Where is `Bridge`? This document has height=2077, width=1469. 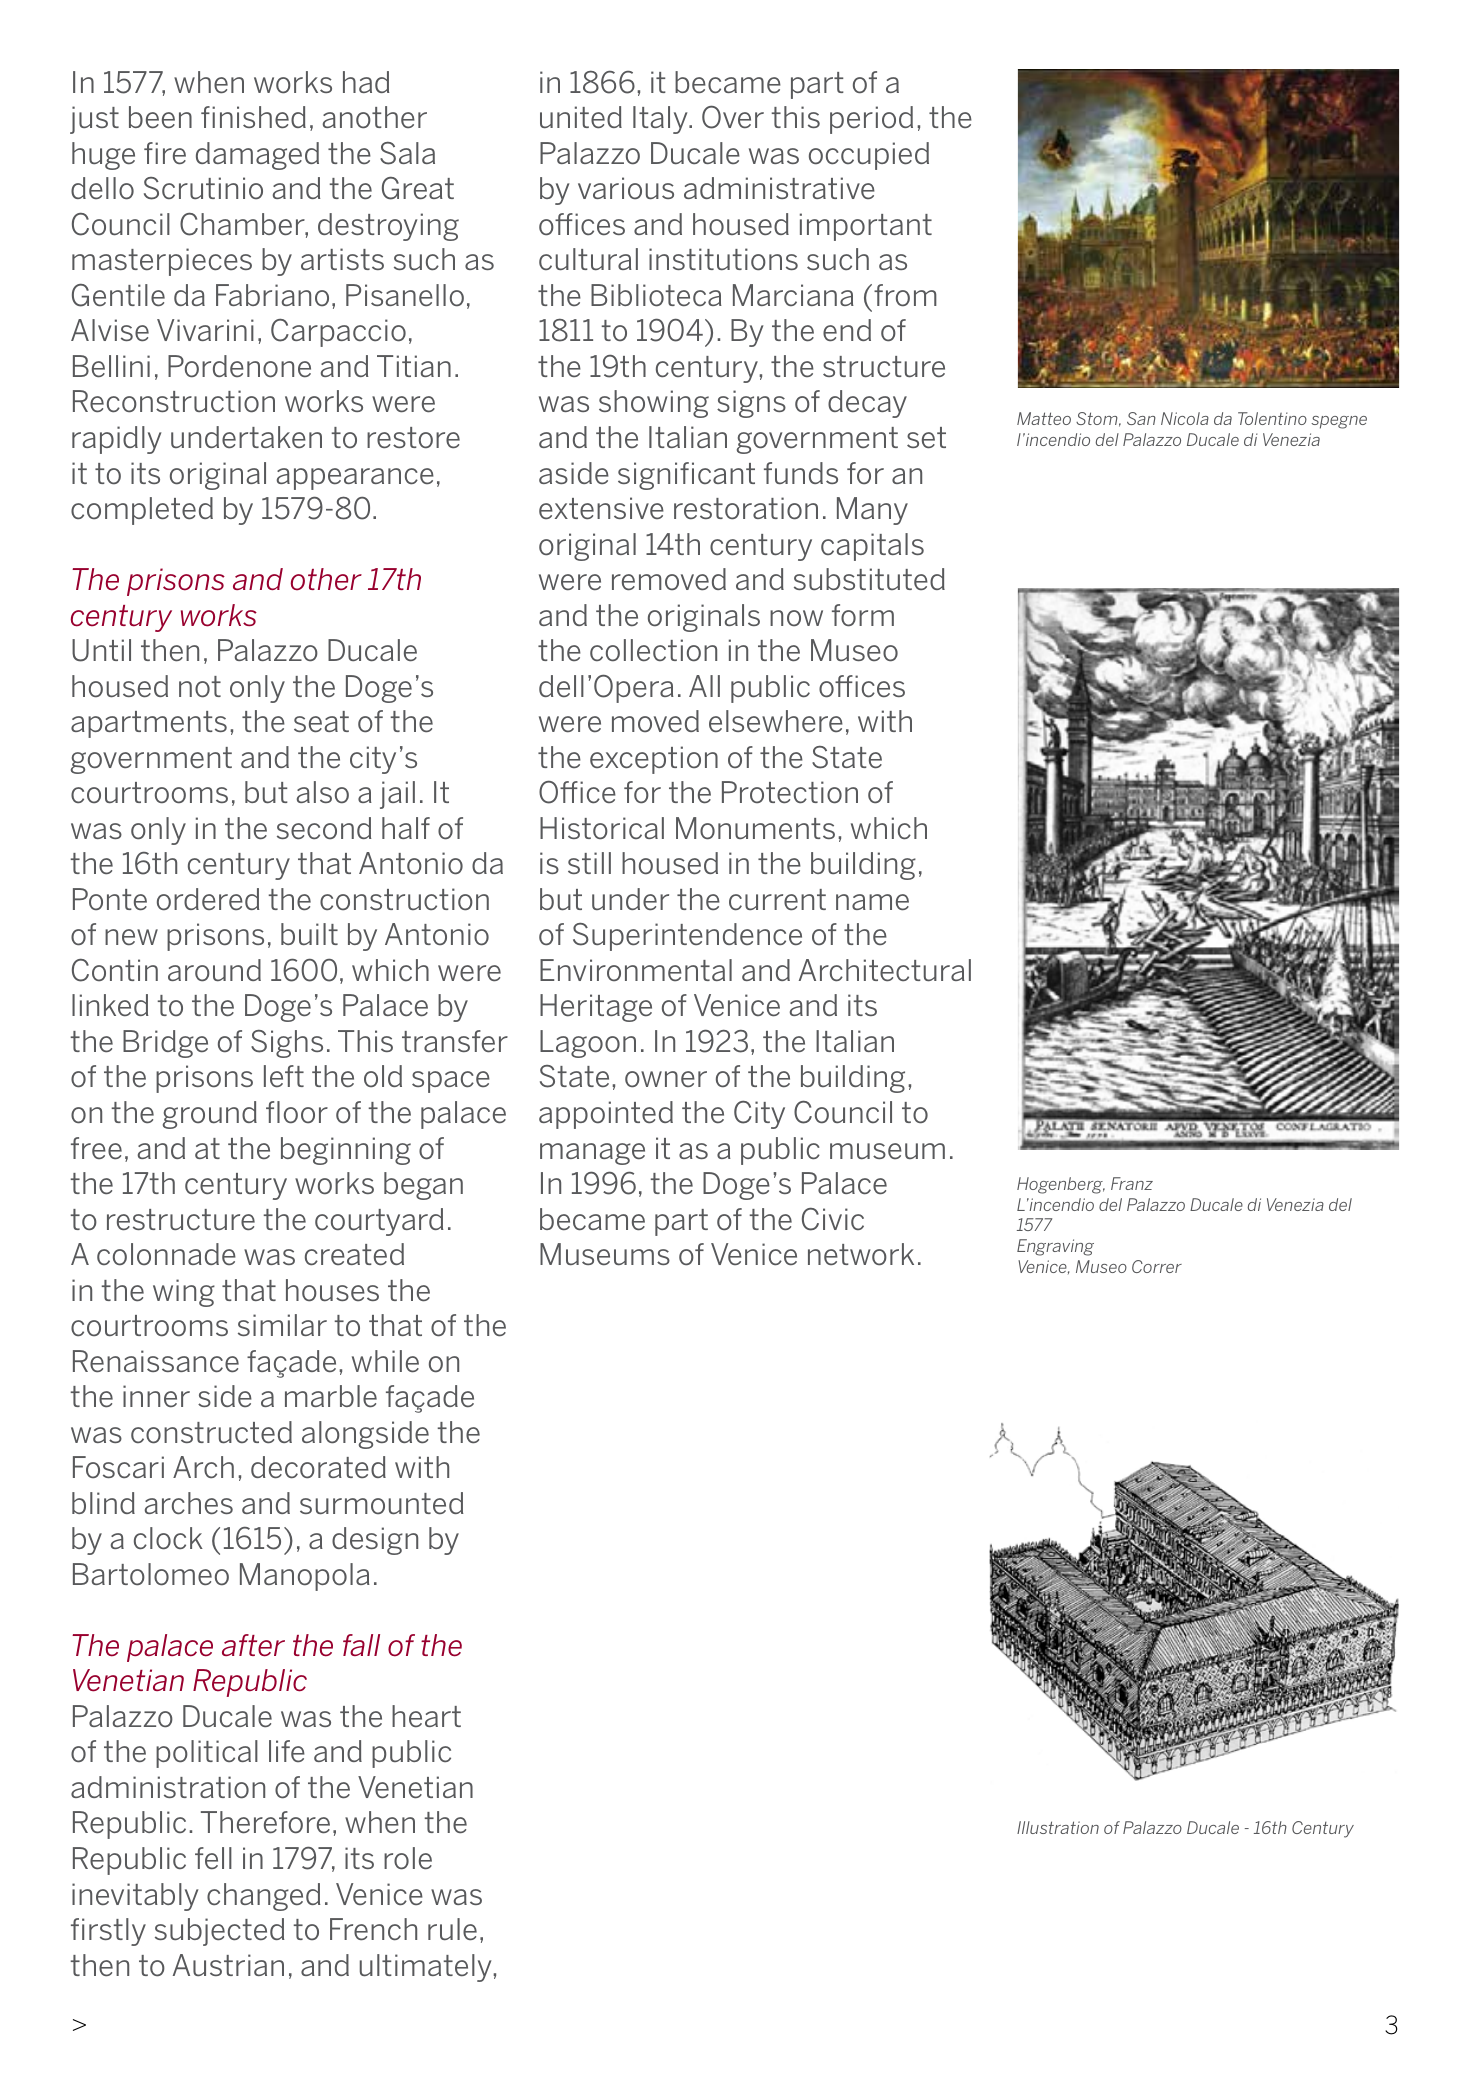 Bridge is located at coordinates (165, 1044).
